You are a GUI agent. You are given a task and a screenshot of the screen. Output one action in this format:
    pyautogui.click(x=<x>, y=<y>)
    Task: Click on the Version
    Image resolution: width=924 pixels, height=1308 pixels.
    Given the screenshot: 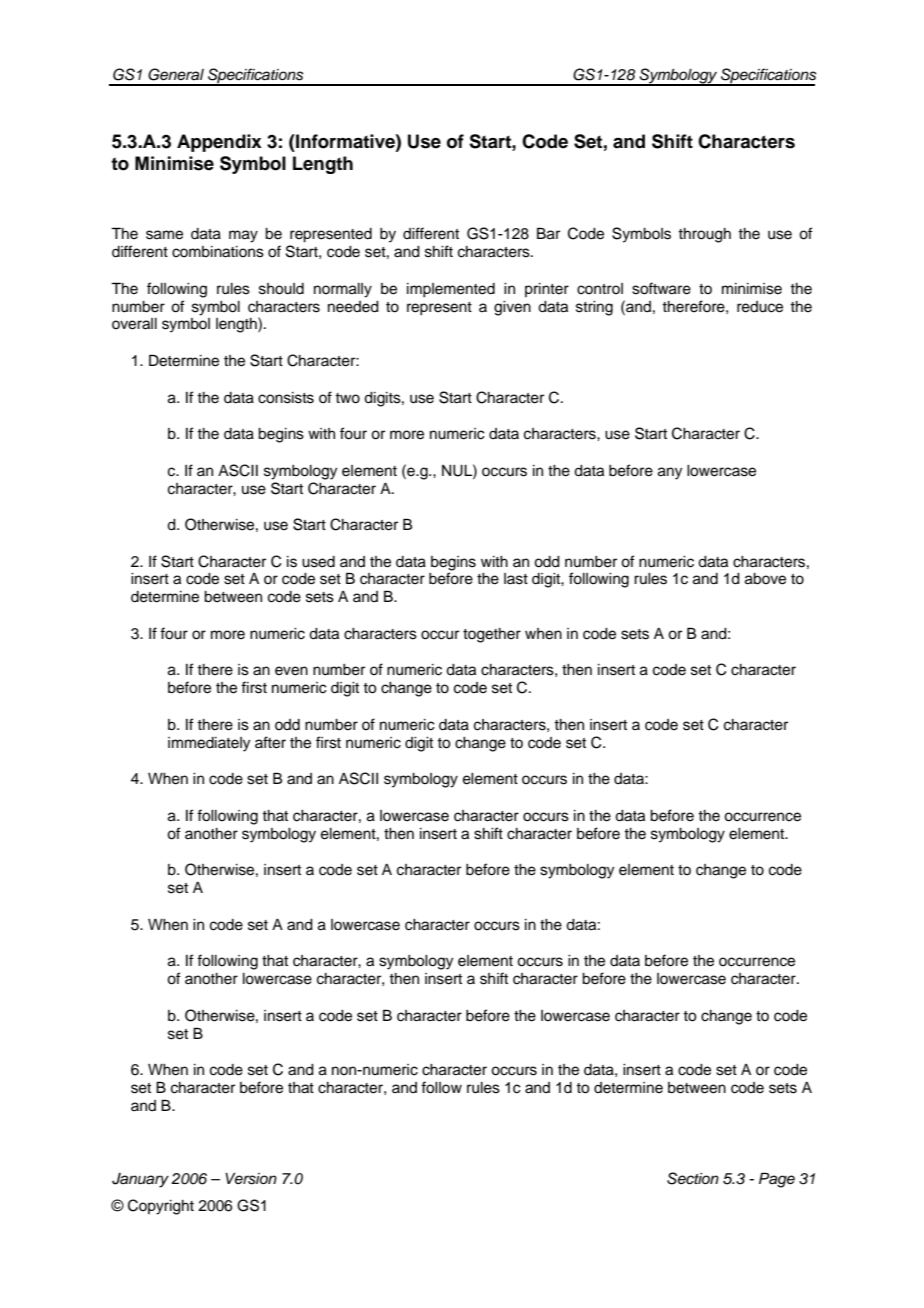 What is the action you would take?
    pyautogui.click(x=251, y=1179)
